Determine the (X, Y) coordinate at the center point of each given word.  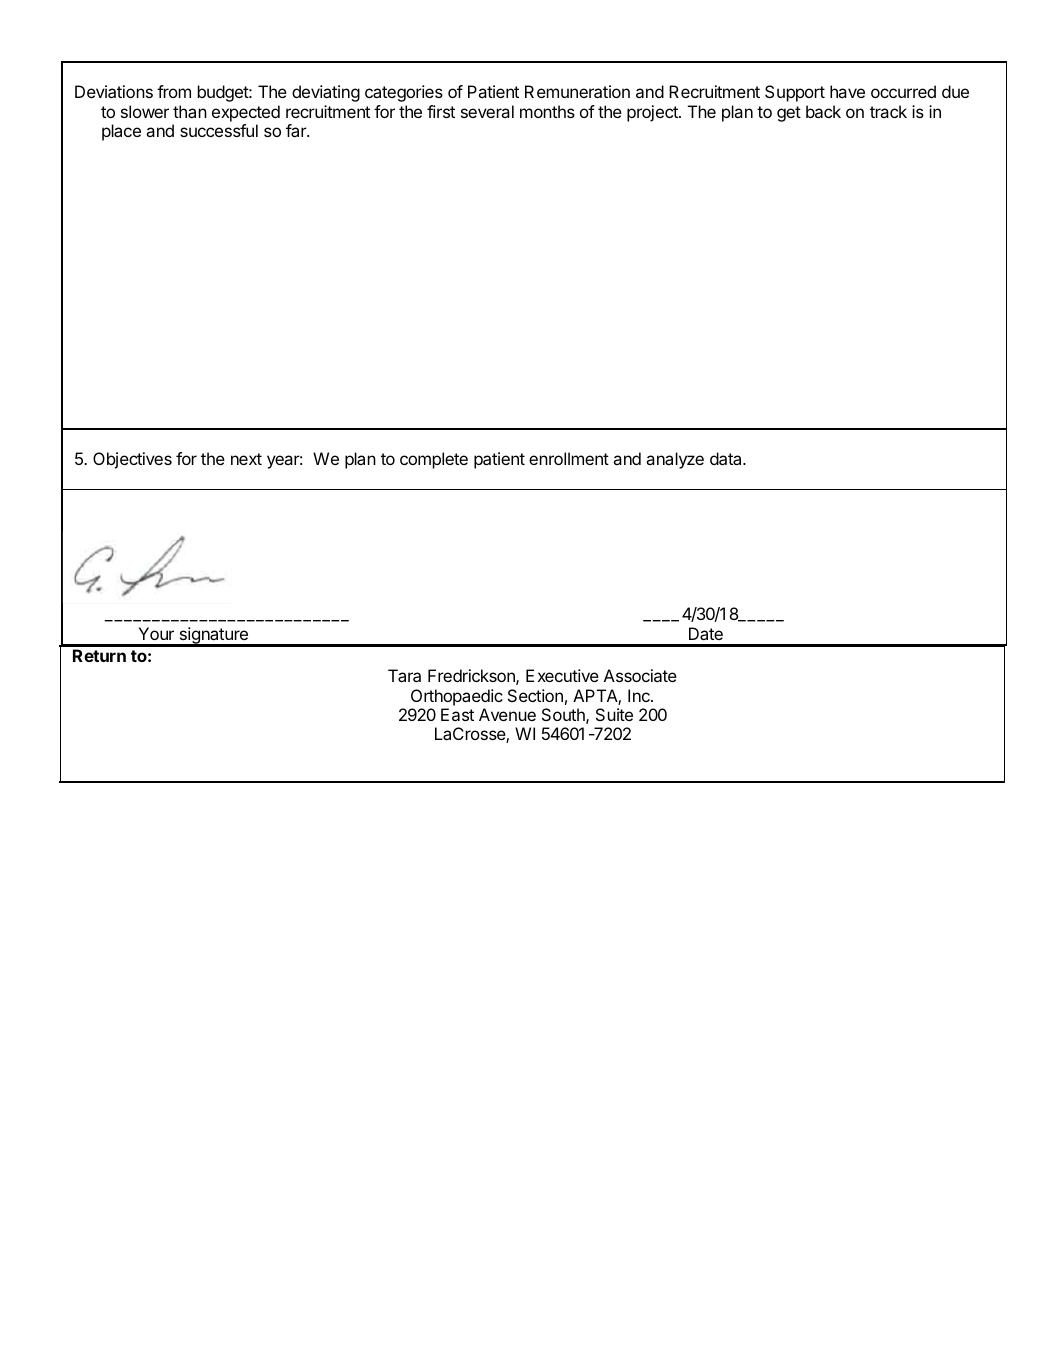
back (823, 111)
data (727, 458)
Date (706, 633)
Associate (640, 675)
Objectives (132, 460)
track (888, 111)
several (487, 111)
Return (99, 655)
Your (156, 633)
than (190, 111)
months (547, 111)
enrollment (569, 458)
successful (219, 130)
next (246, 459)
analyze (675, 460)
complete (434, 460)
